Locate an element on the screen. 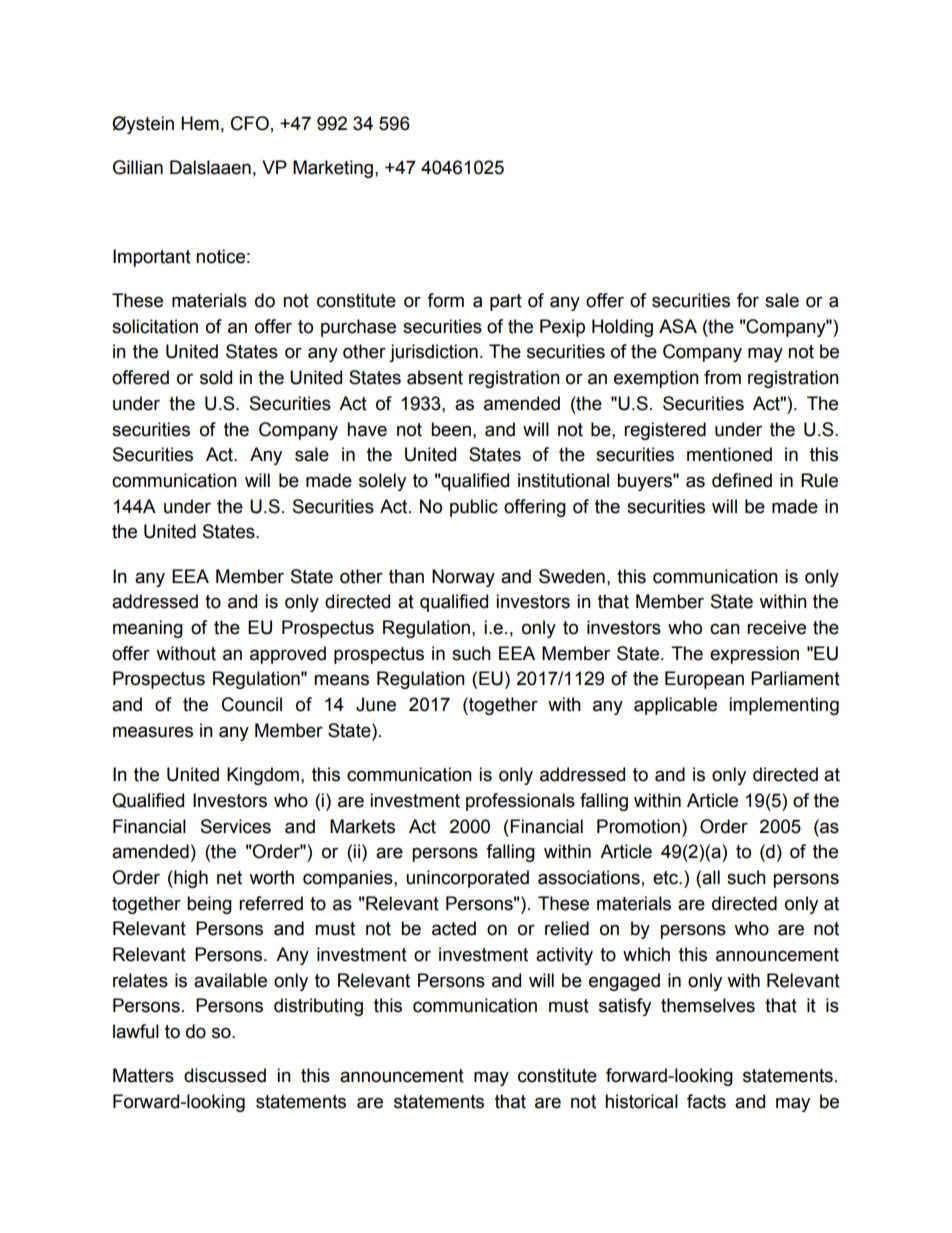 Image resolution: width=952 pixels, height=1233 pixels. historical is located at coordinates (641, 1101).
